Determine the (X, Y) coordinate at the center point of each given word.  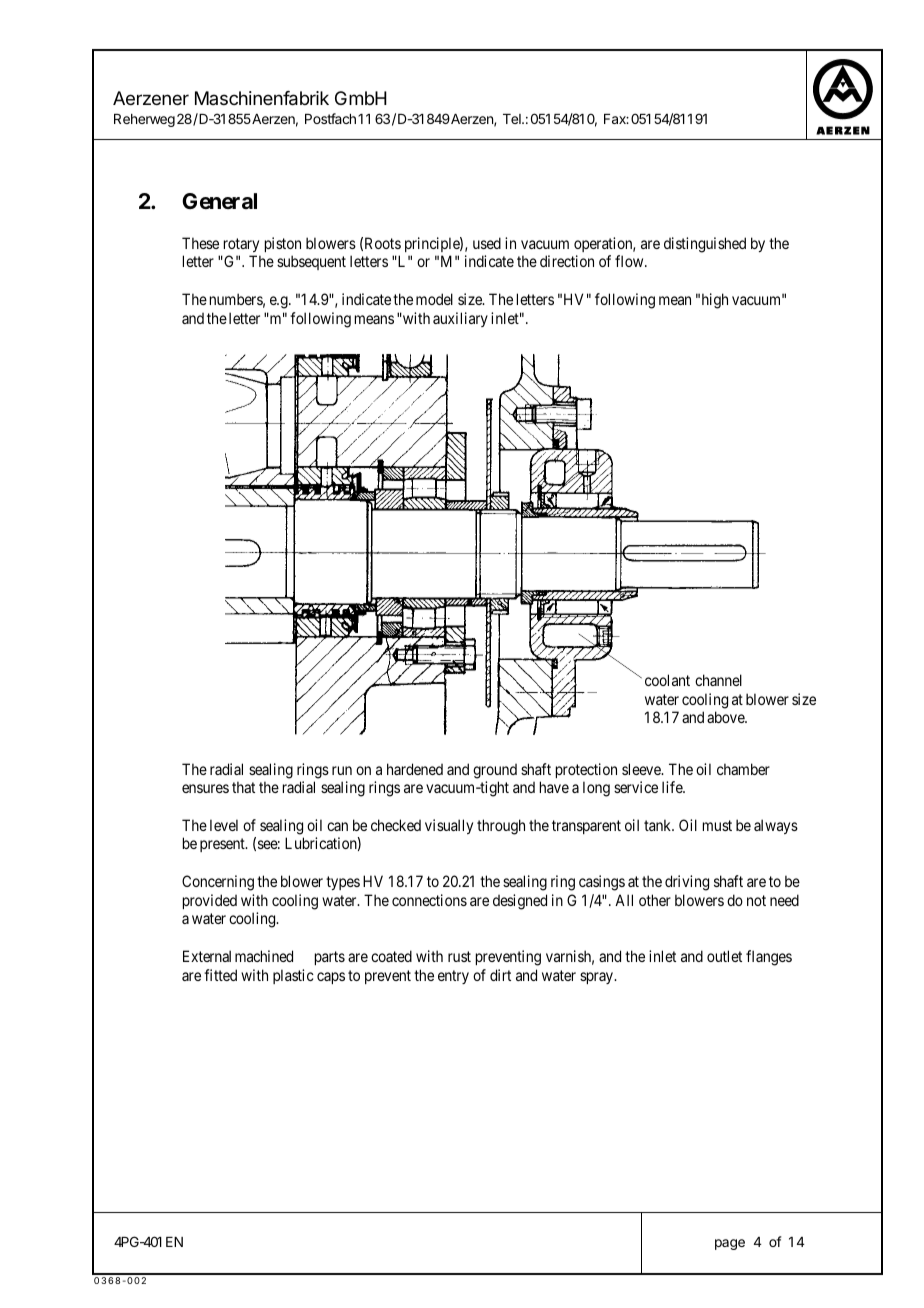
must (717, 825)
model (434, 299)
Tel (513, 119)
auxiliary (460, 319)
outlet (724, 956)
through (501, 827)
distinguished (705, 245)
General (219, 201)
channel (718, 680)
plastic (293, 976)
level (224, 825)
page (730, 1244)
